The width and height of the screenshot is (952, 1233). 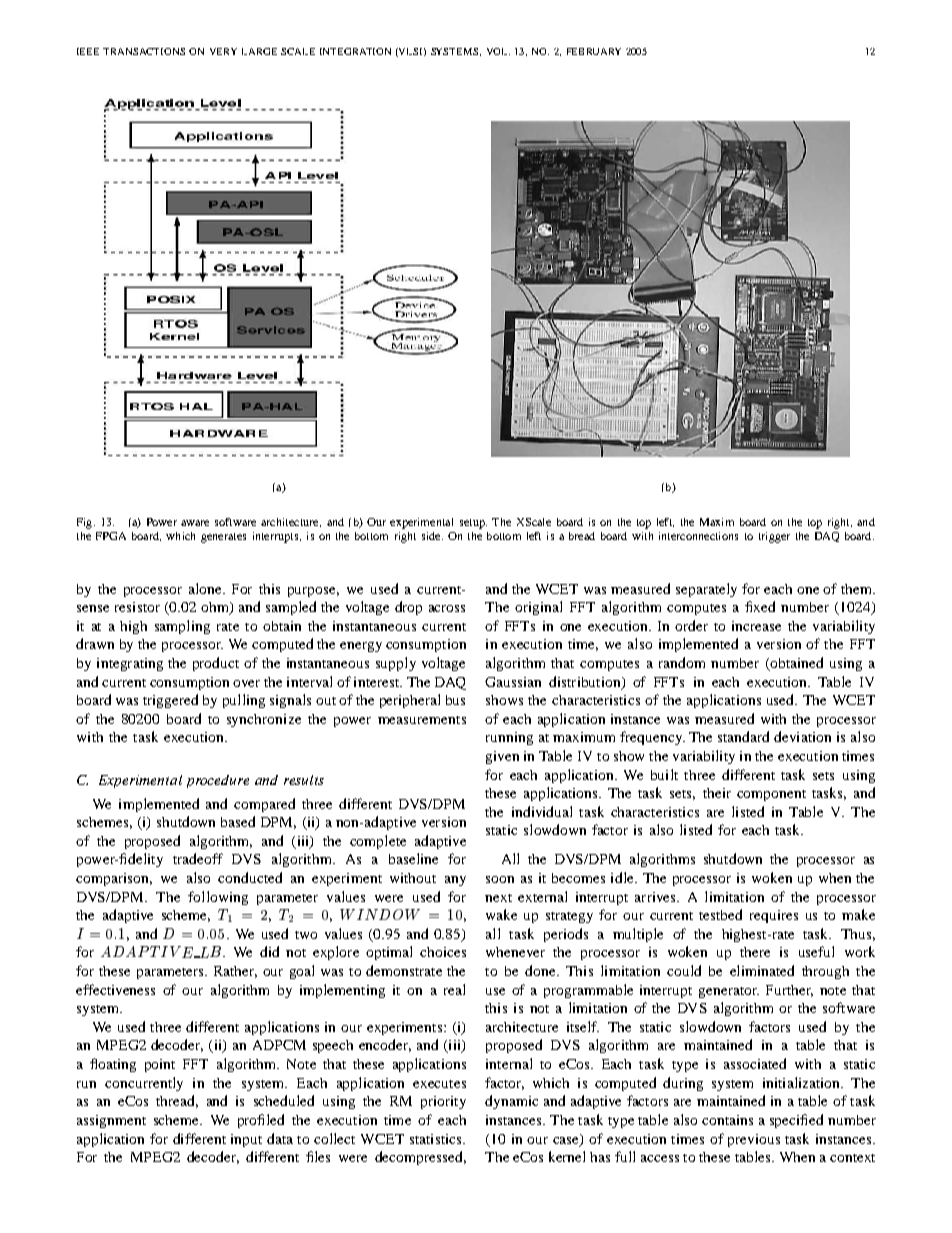 What do you see at coordinates (182, 627) in the screenshot?
I see `sampling` at bounding box center [182, 627].
